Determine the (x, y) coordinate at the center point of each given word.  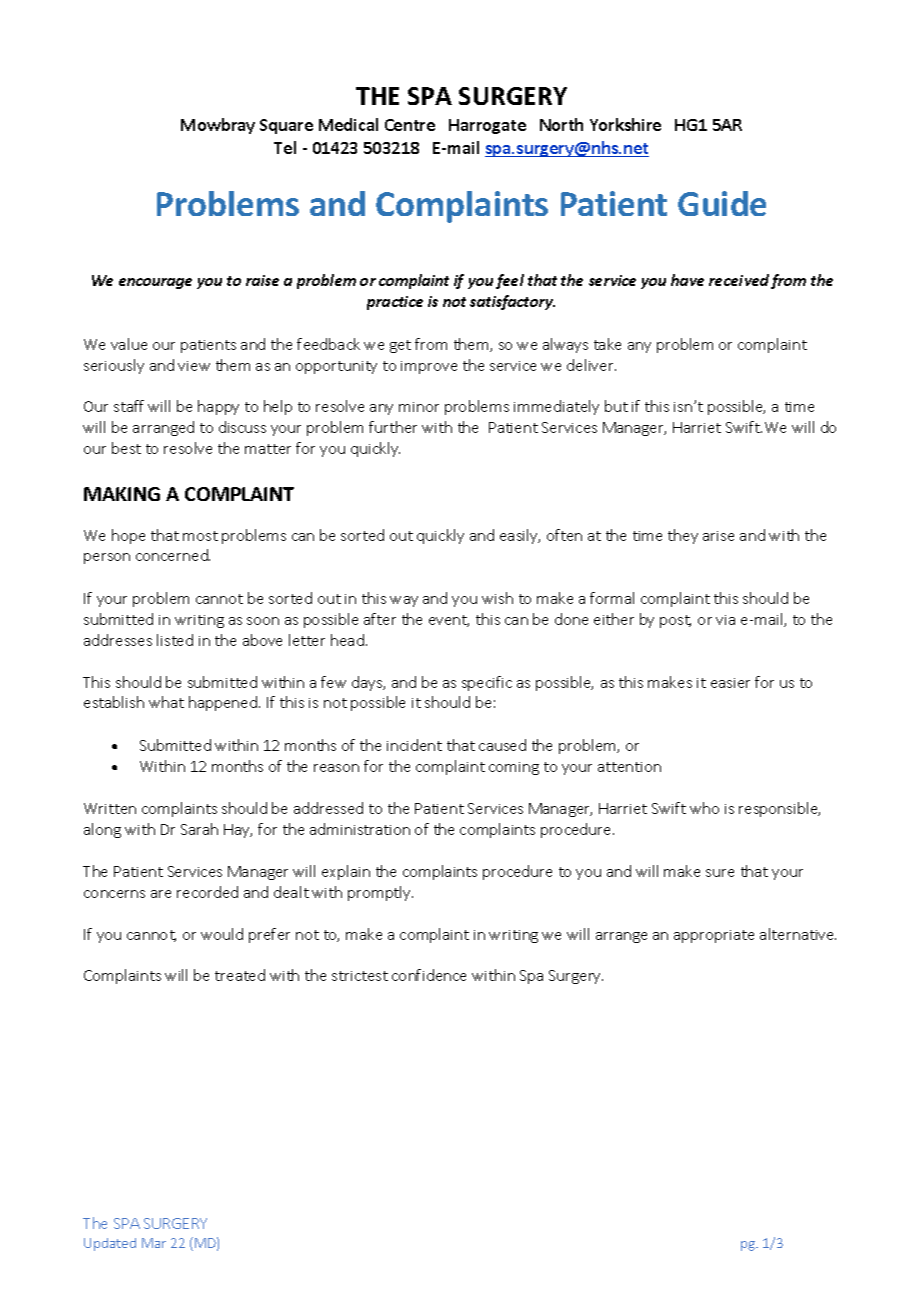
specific (487, 683)
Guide (722, 203)
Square (286, 126)
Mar (154, 1243)
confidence (429, 975)
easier (730, 683)
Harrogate (487, 126)
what (166, 702)
